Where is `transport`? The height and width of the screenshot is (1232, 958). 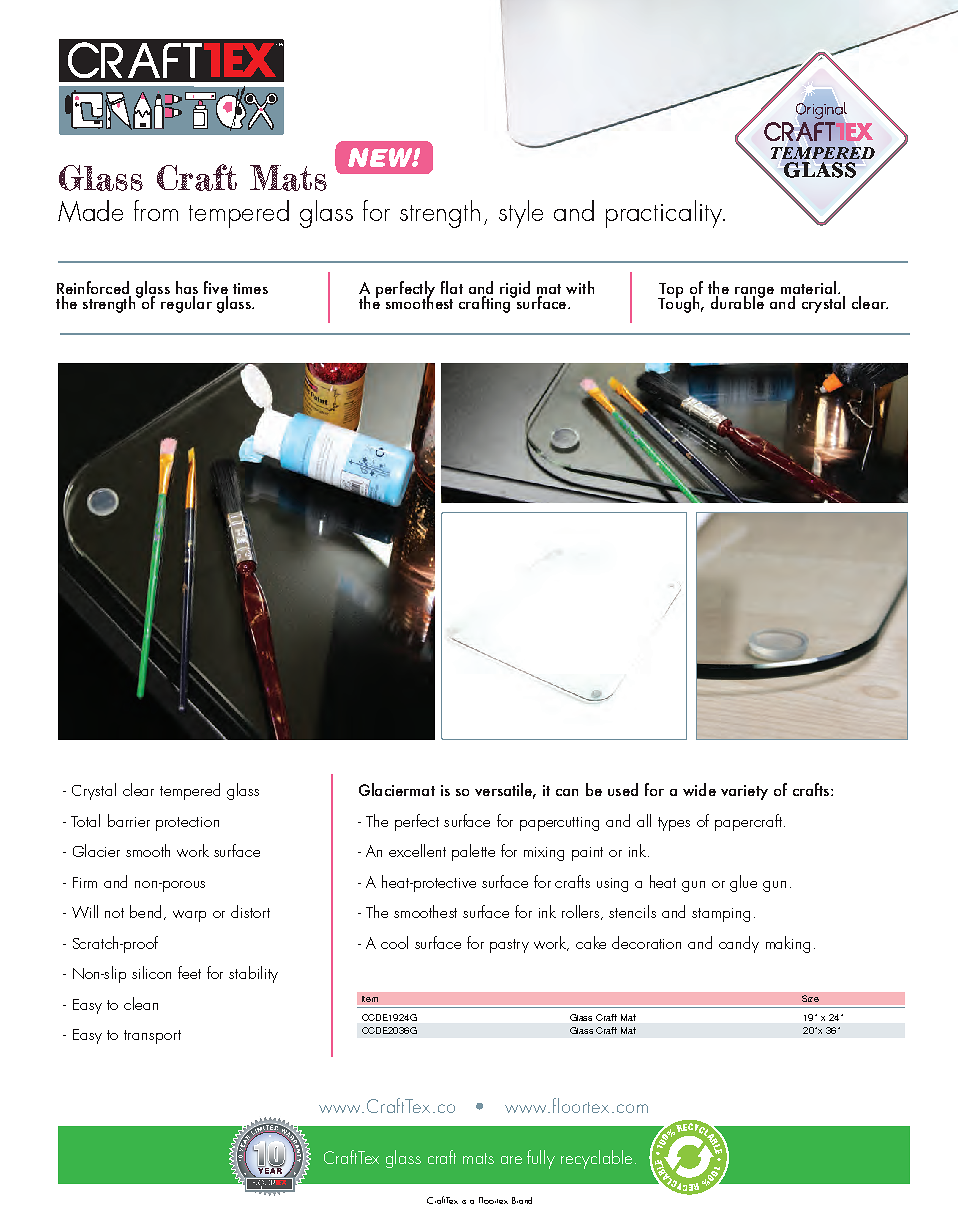
transport is located at coordinates (152, 1037).
